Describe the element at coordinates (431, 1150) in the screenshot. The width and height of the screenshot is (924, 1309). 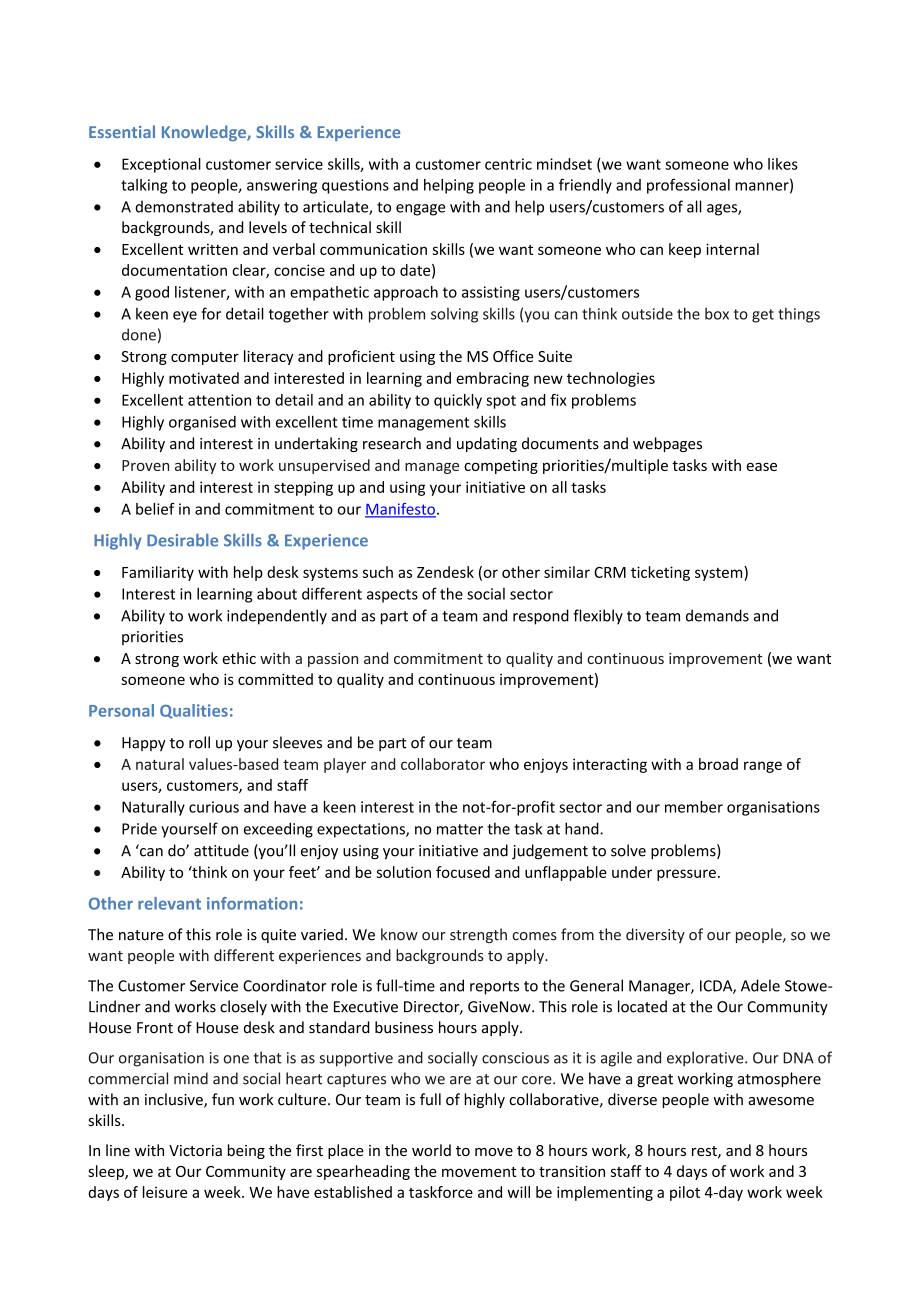
I see `world` at that location.
